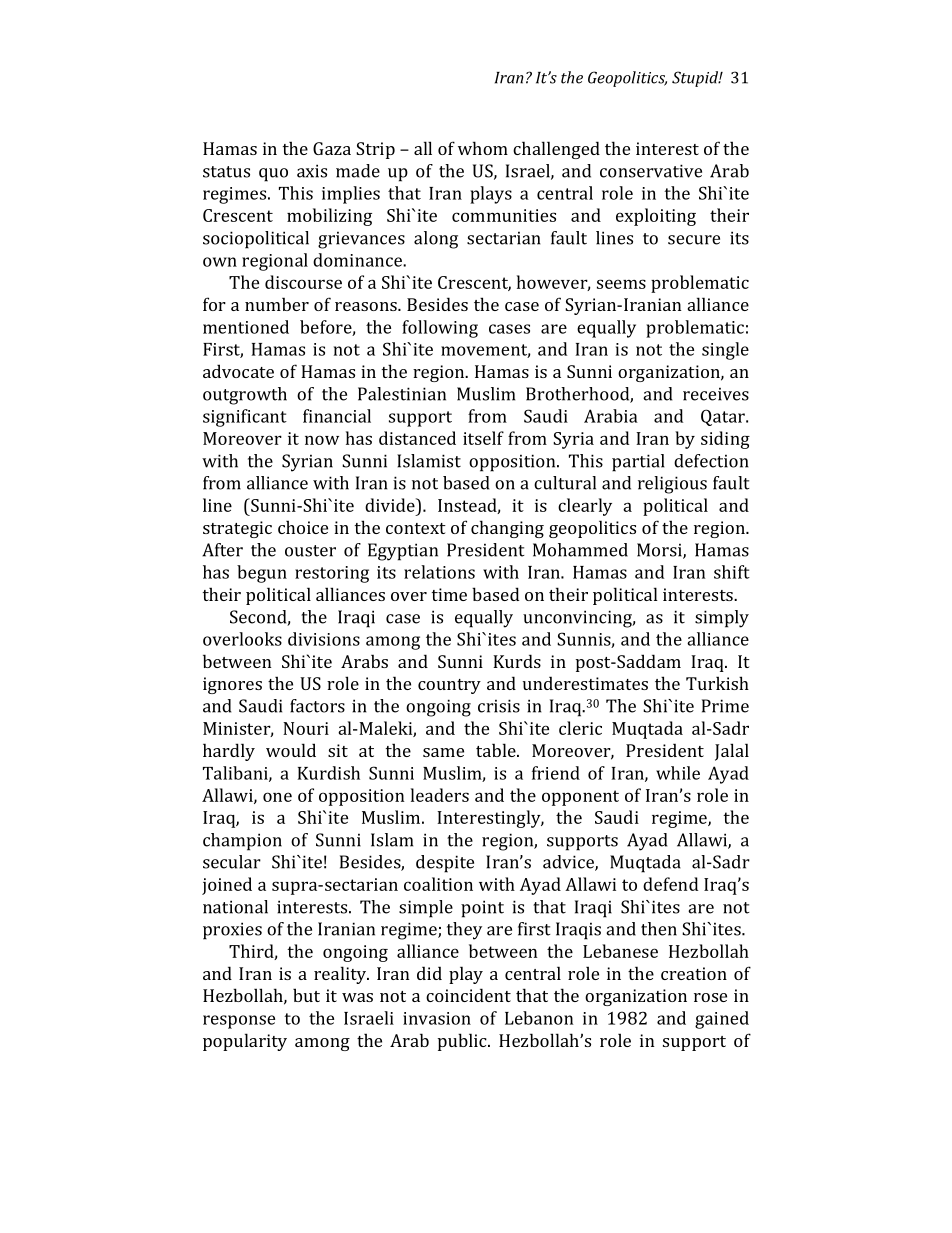 The image size is (952, 1233). What do you see at coordinates (678, 773) in the page?
I see `while` at bounding box center [678, 773].
